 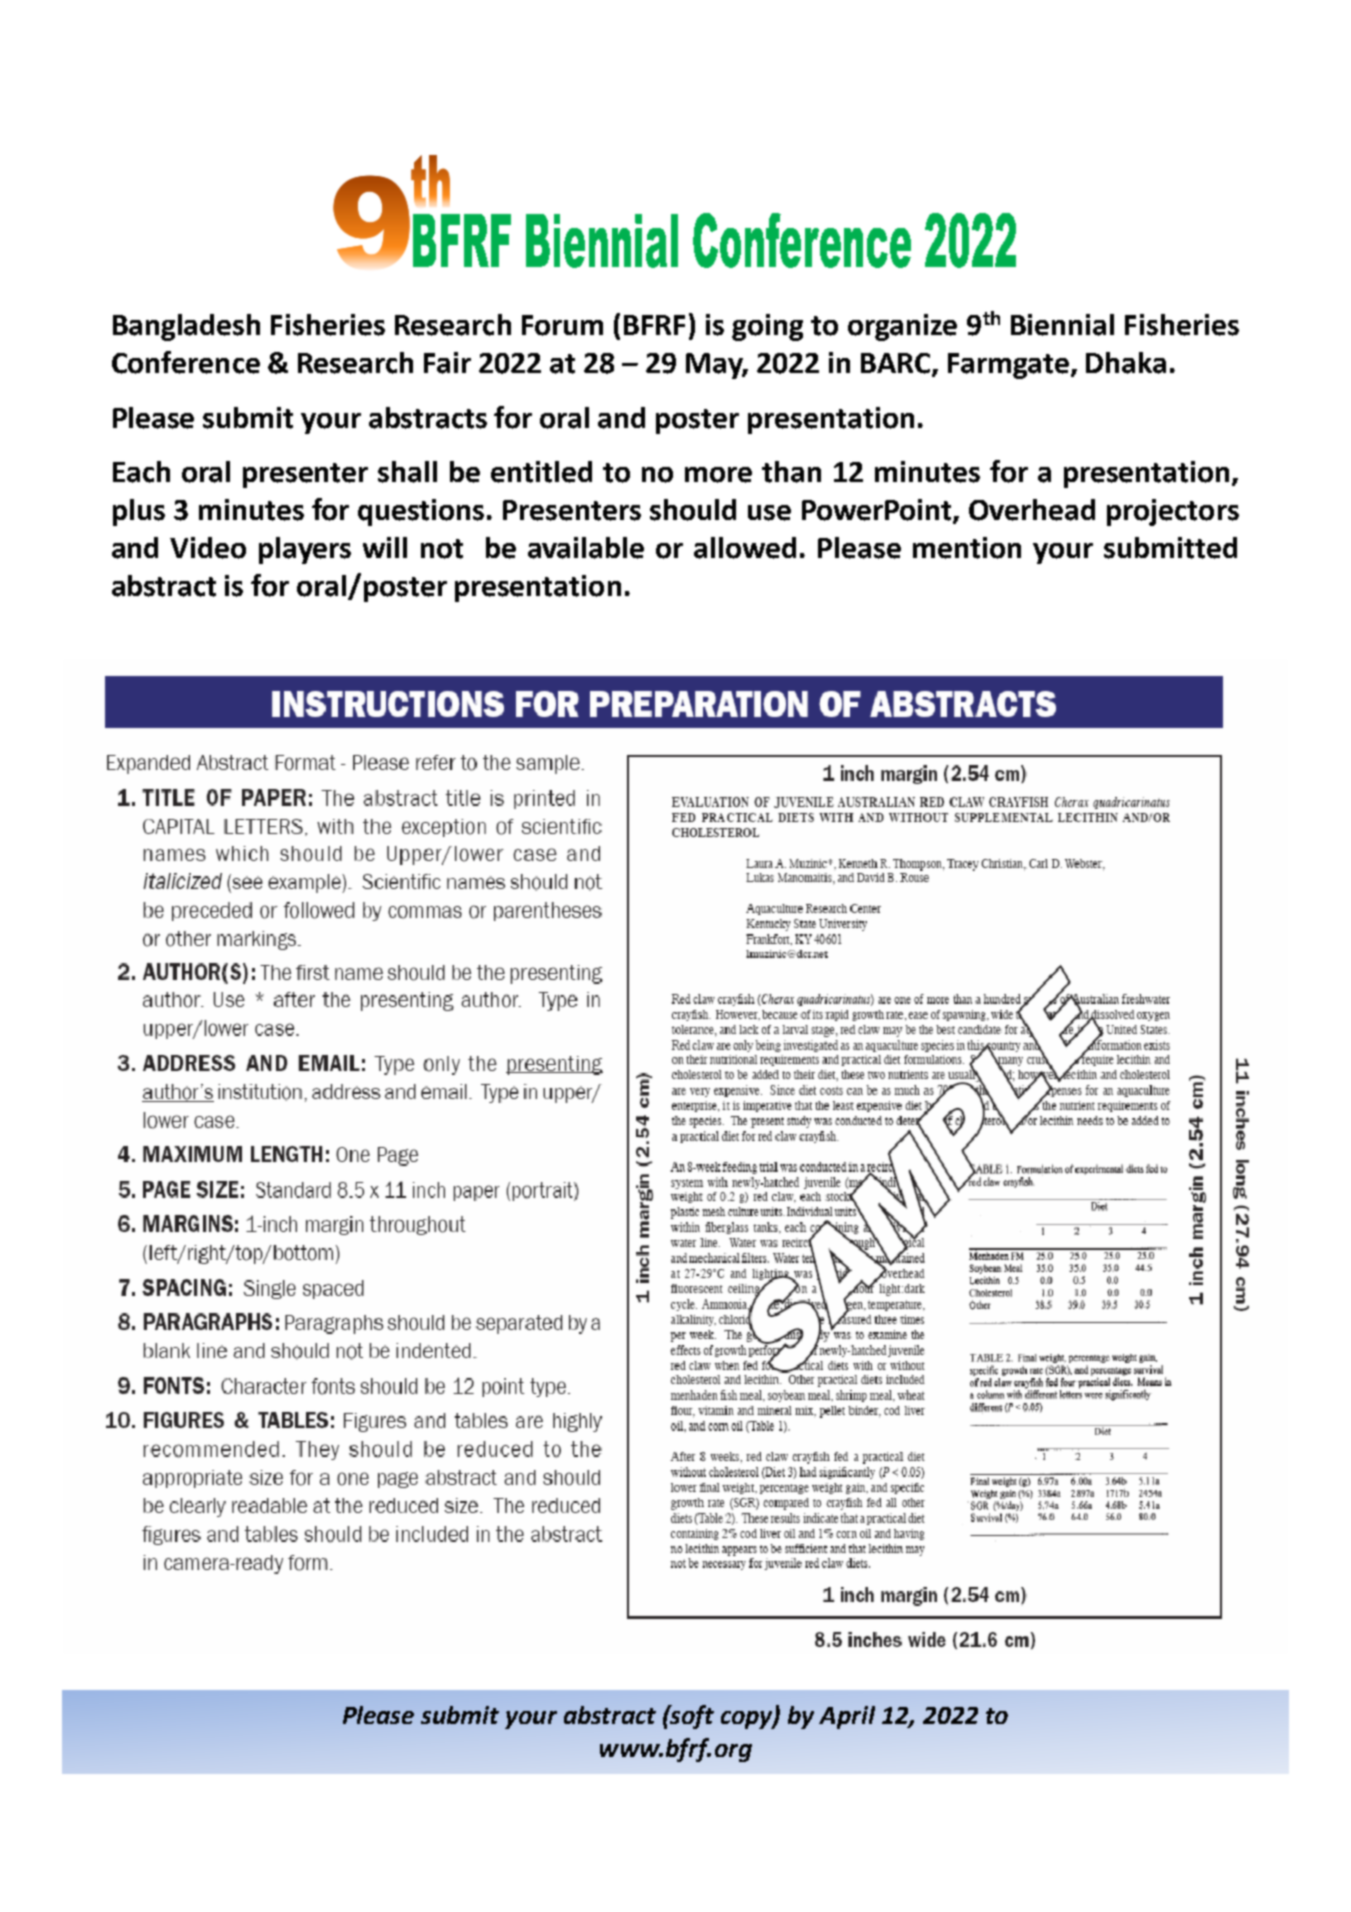 What do you see at coordinates (1062, 325) in the screenshot?
I see `Biennial` at bounding box center [1062, 325].
